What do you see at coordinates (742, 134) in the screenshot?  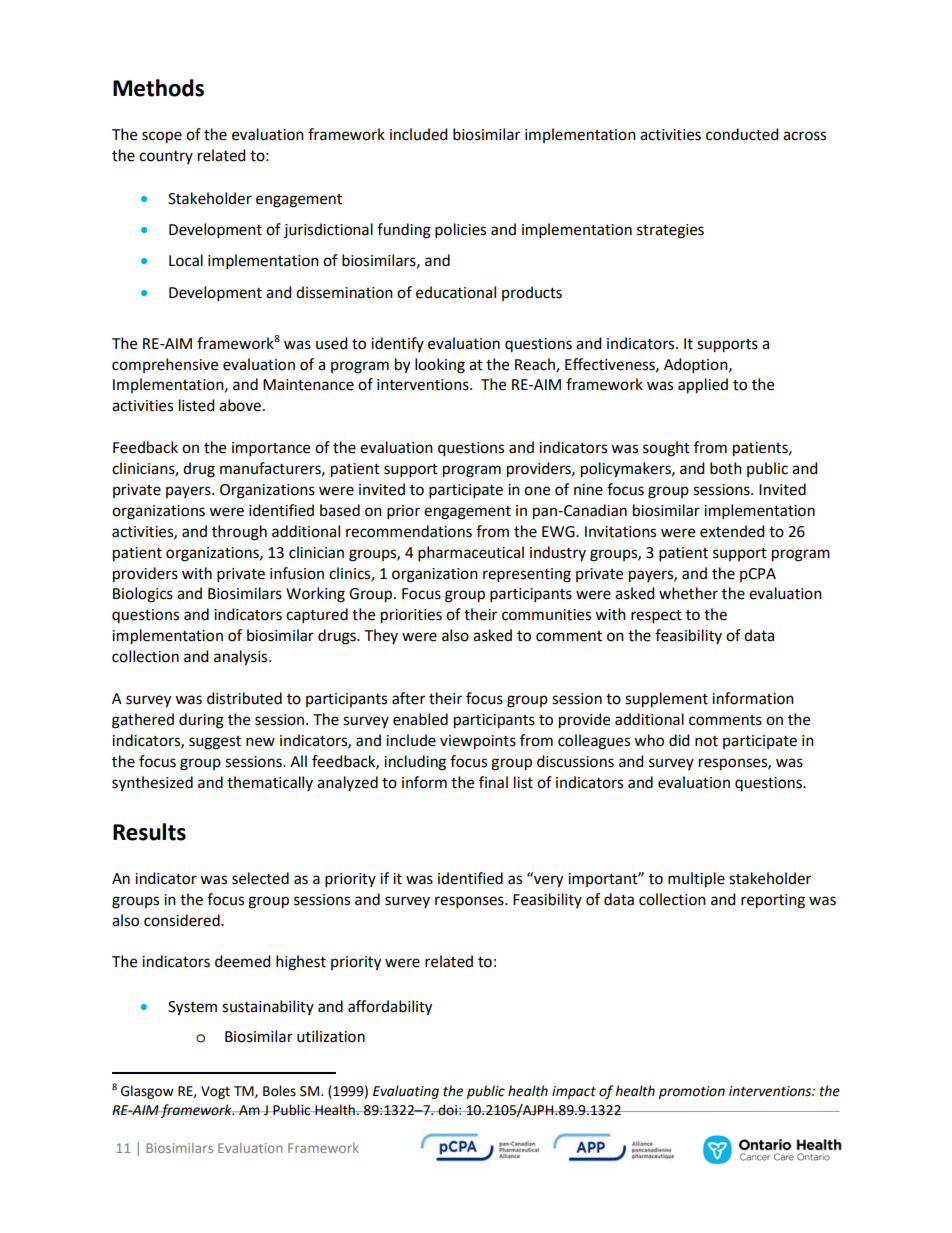 I see `conducted` at bounding box center [742, 134].
